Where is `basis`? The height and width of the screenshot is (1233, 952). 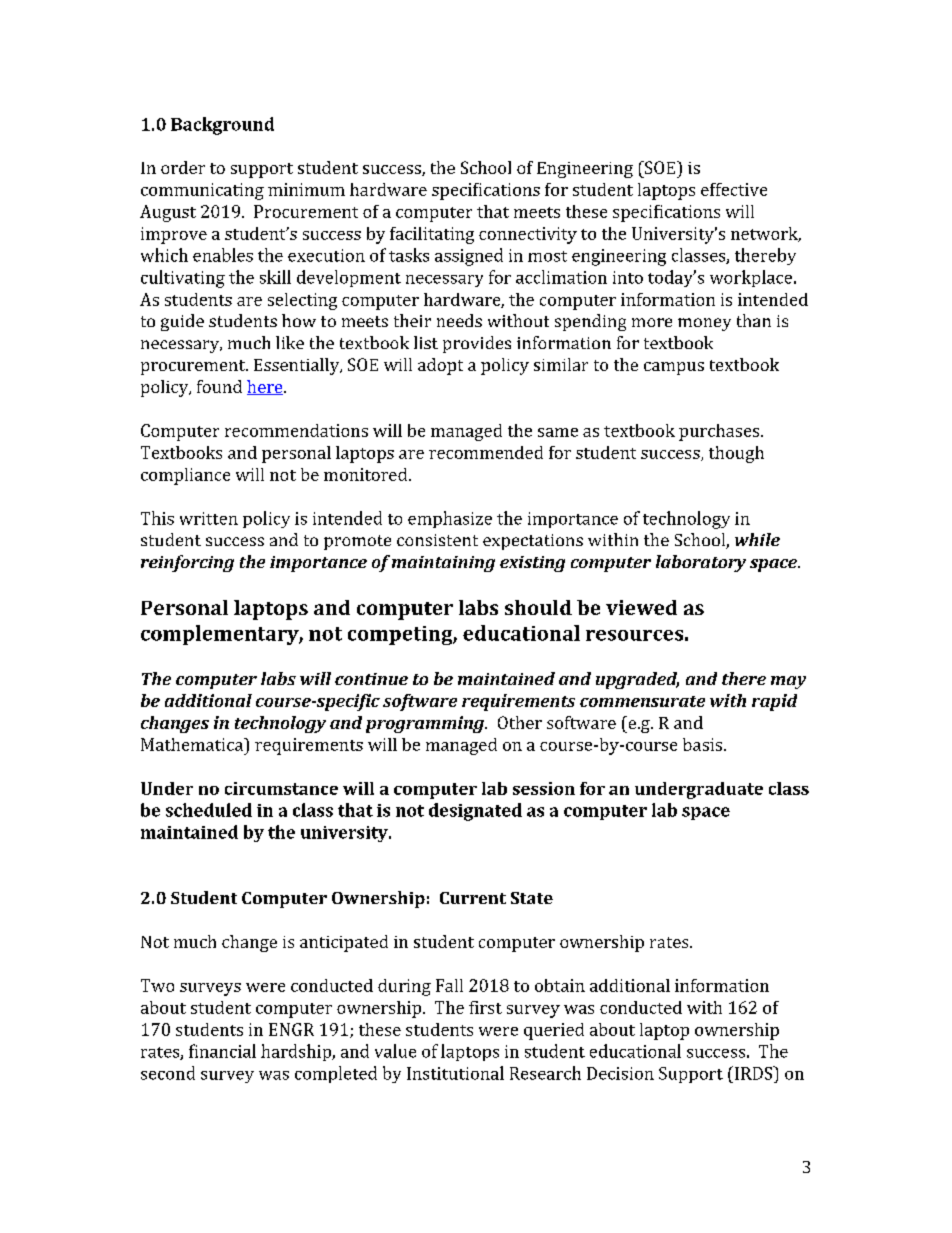 basis is located at coordinates (702, 744).
